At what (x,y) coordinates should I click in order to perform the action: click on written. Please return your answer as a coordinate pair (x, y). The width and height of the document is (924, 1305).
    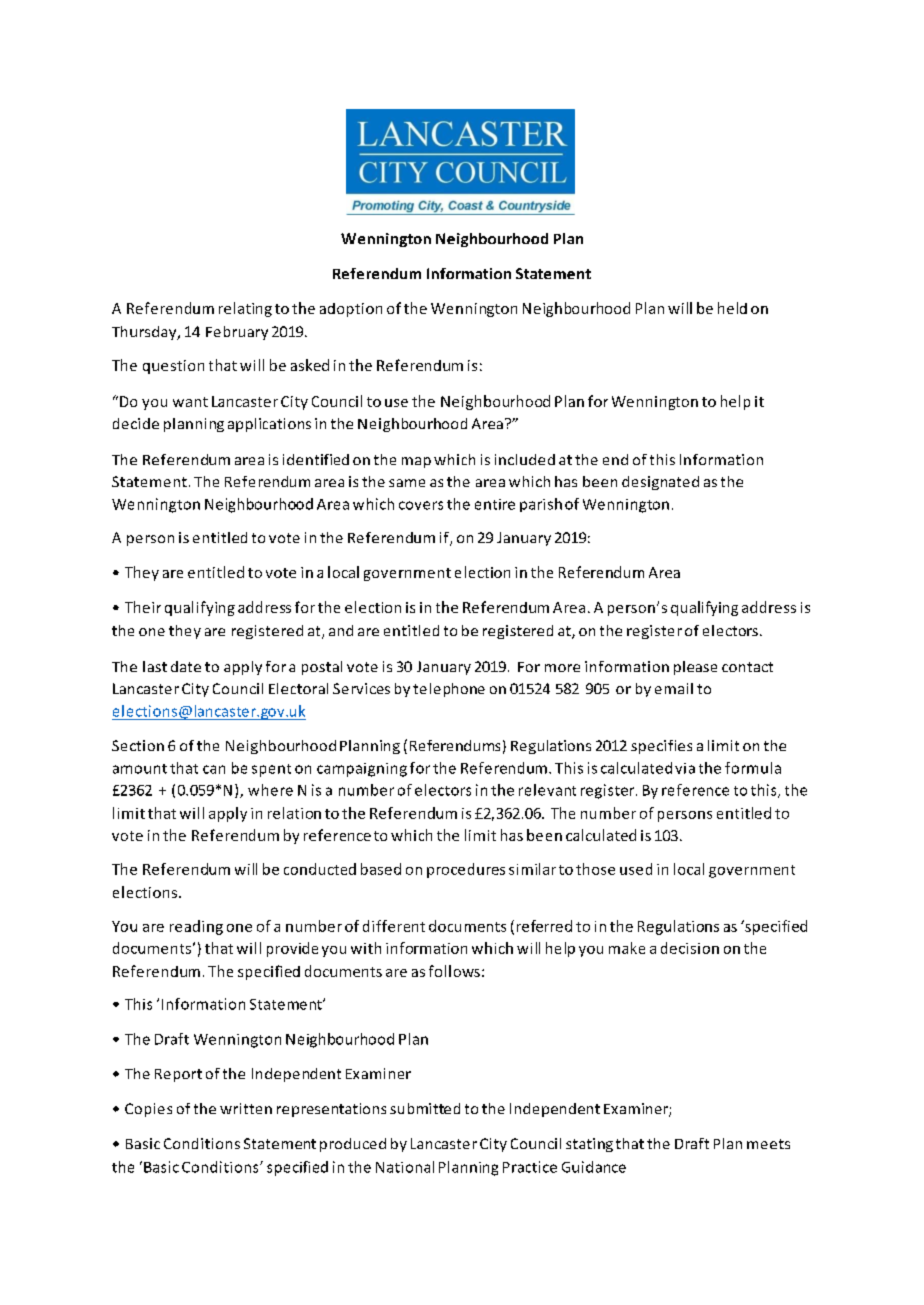
    Looking at the image, I should click on (246, 1108).
